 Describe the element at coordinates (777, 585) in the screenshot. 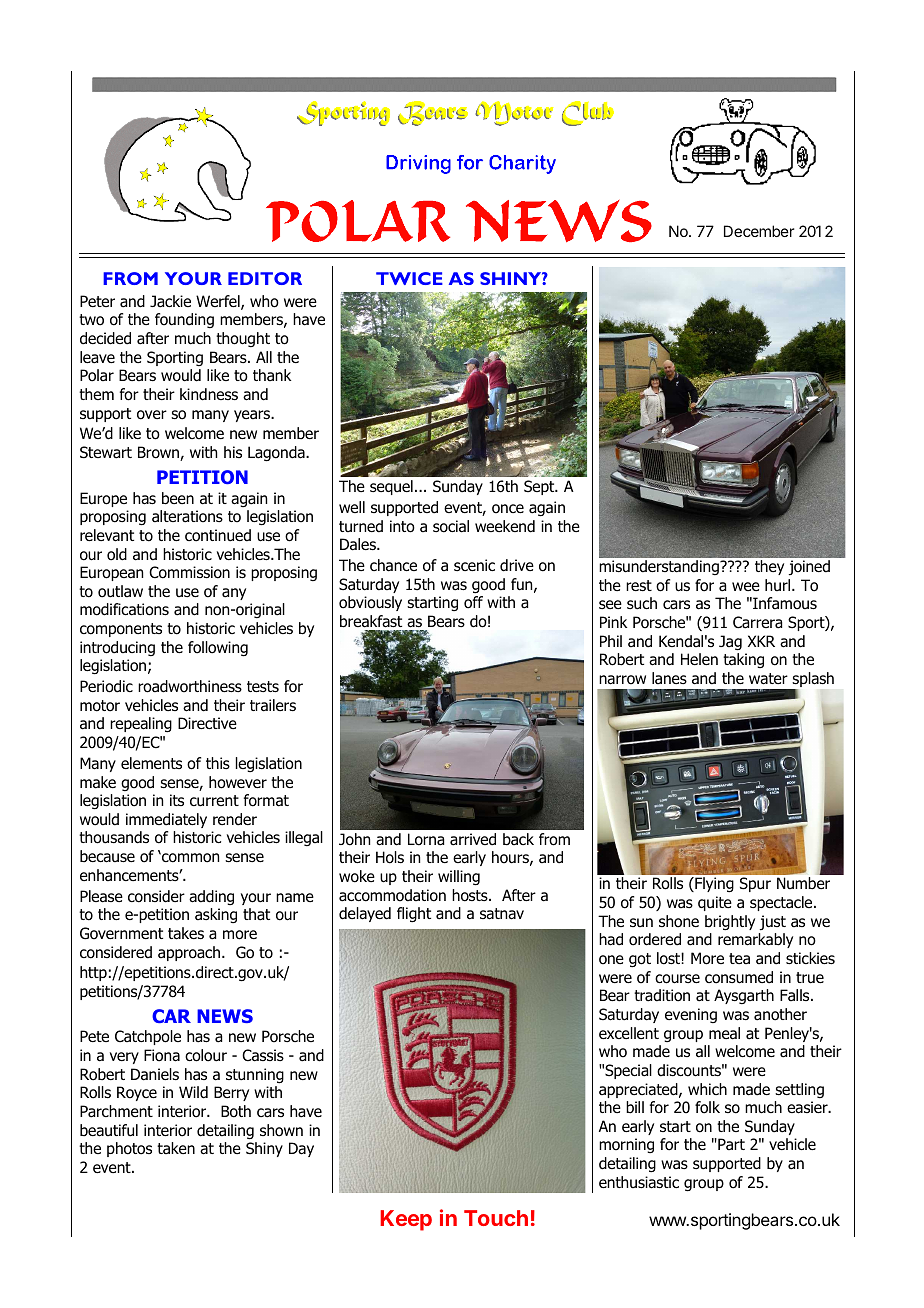

I see `hurl` at that location.
